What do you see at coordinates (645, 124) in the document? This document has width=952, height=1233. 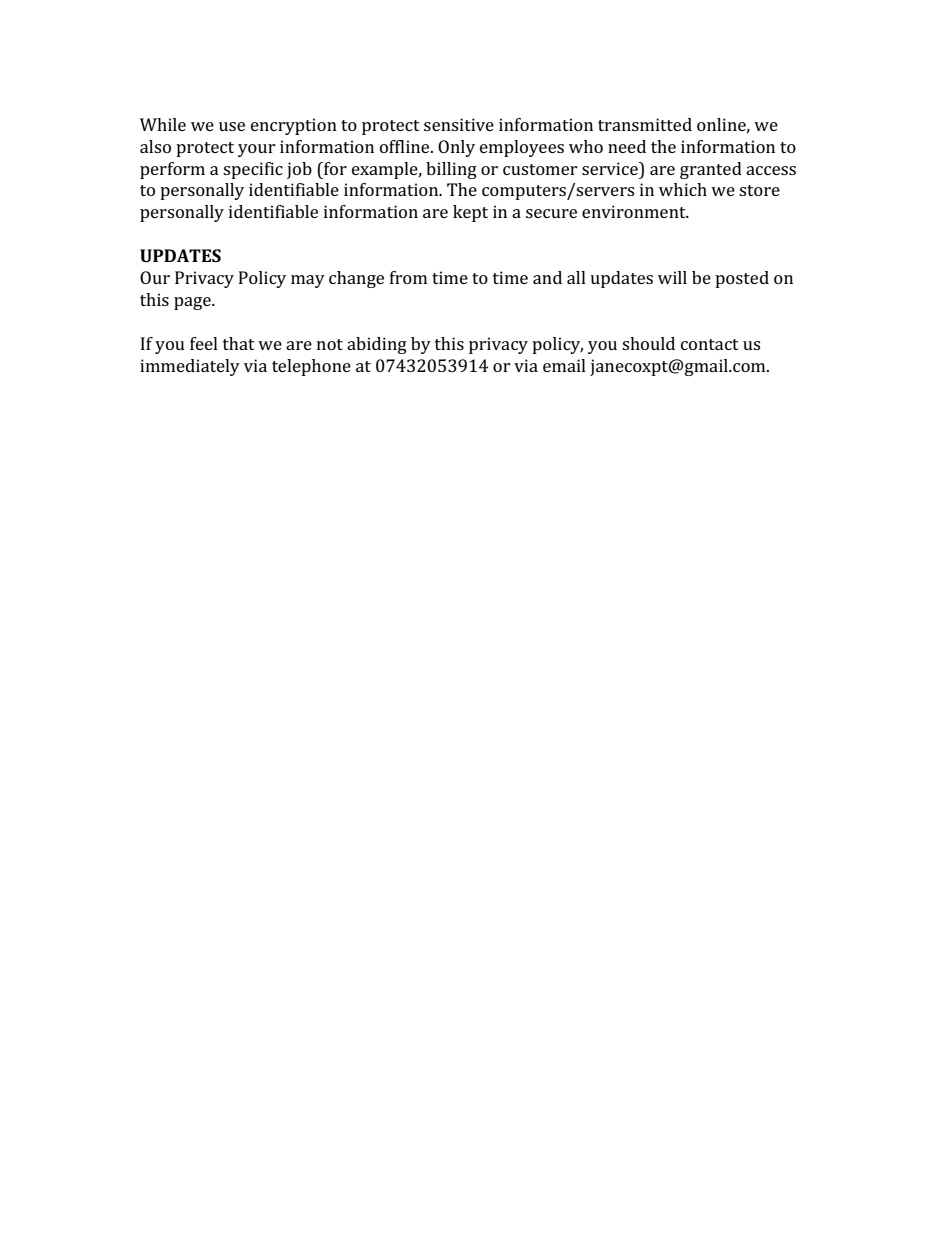 I see `transmitted` at bounding box center [645, 124].
